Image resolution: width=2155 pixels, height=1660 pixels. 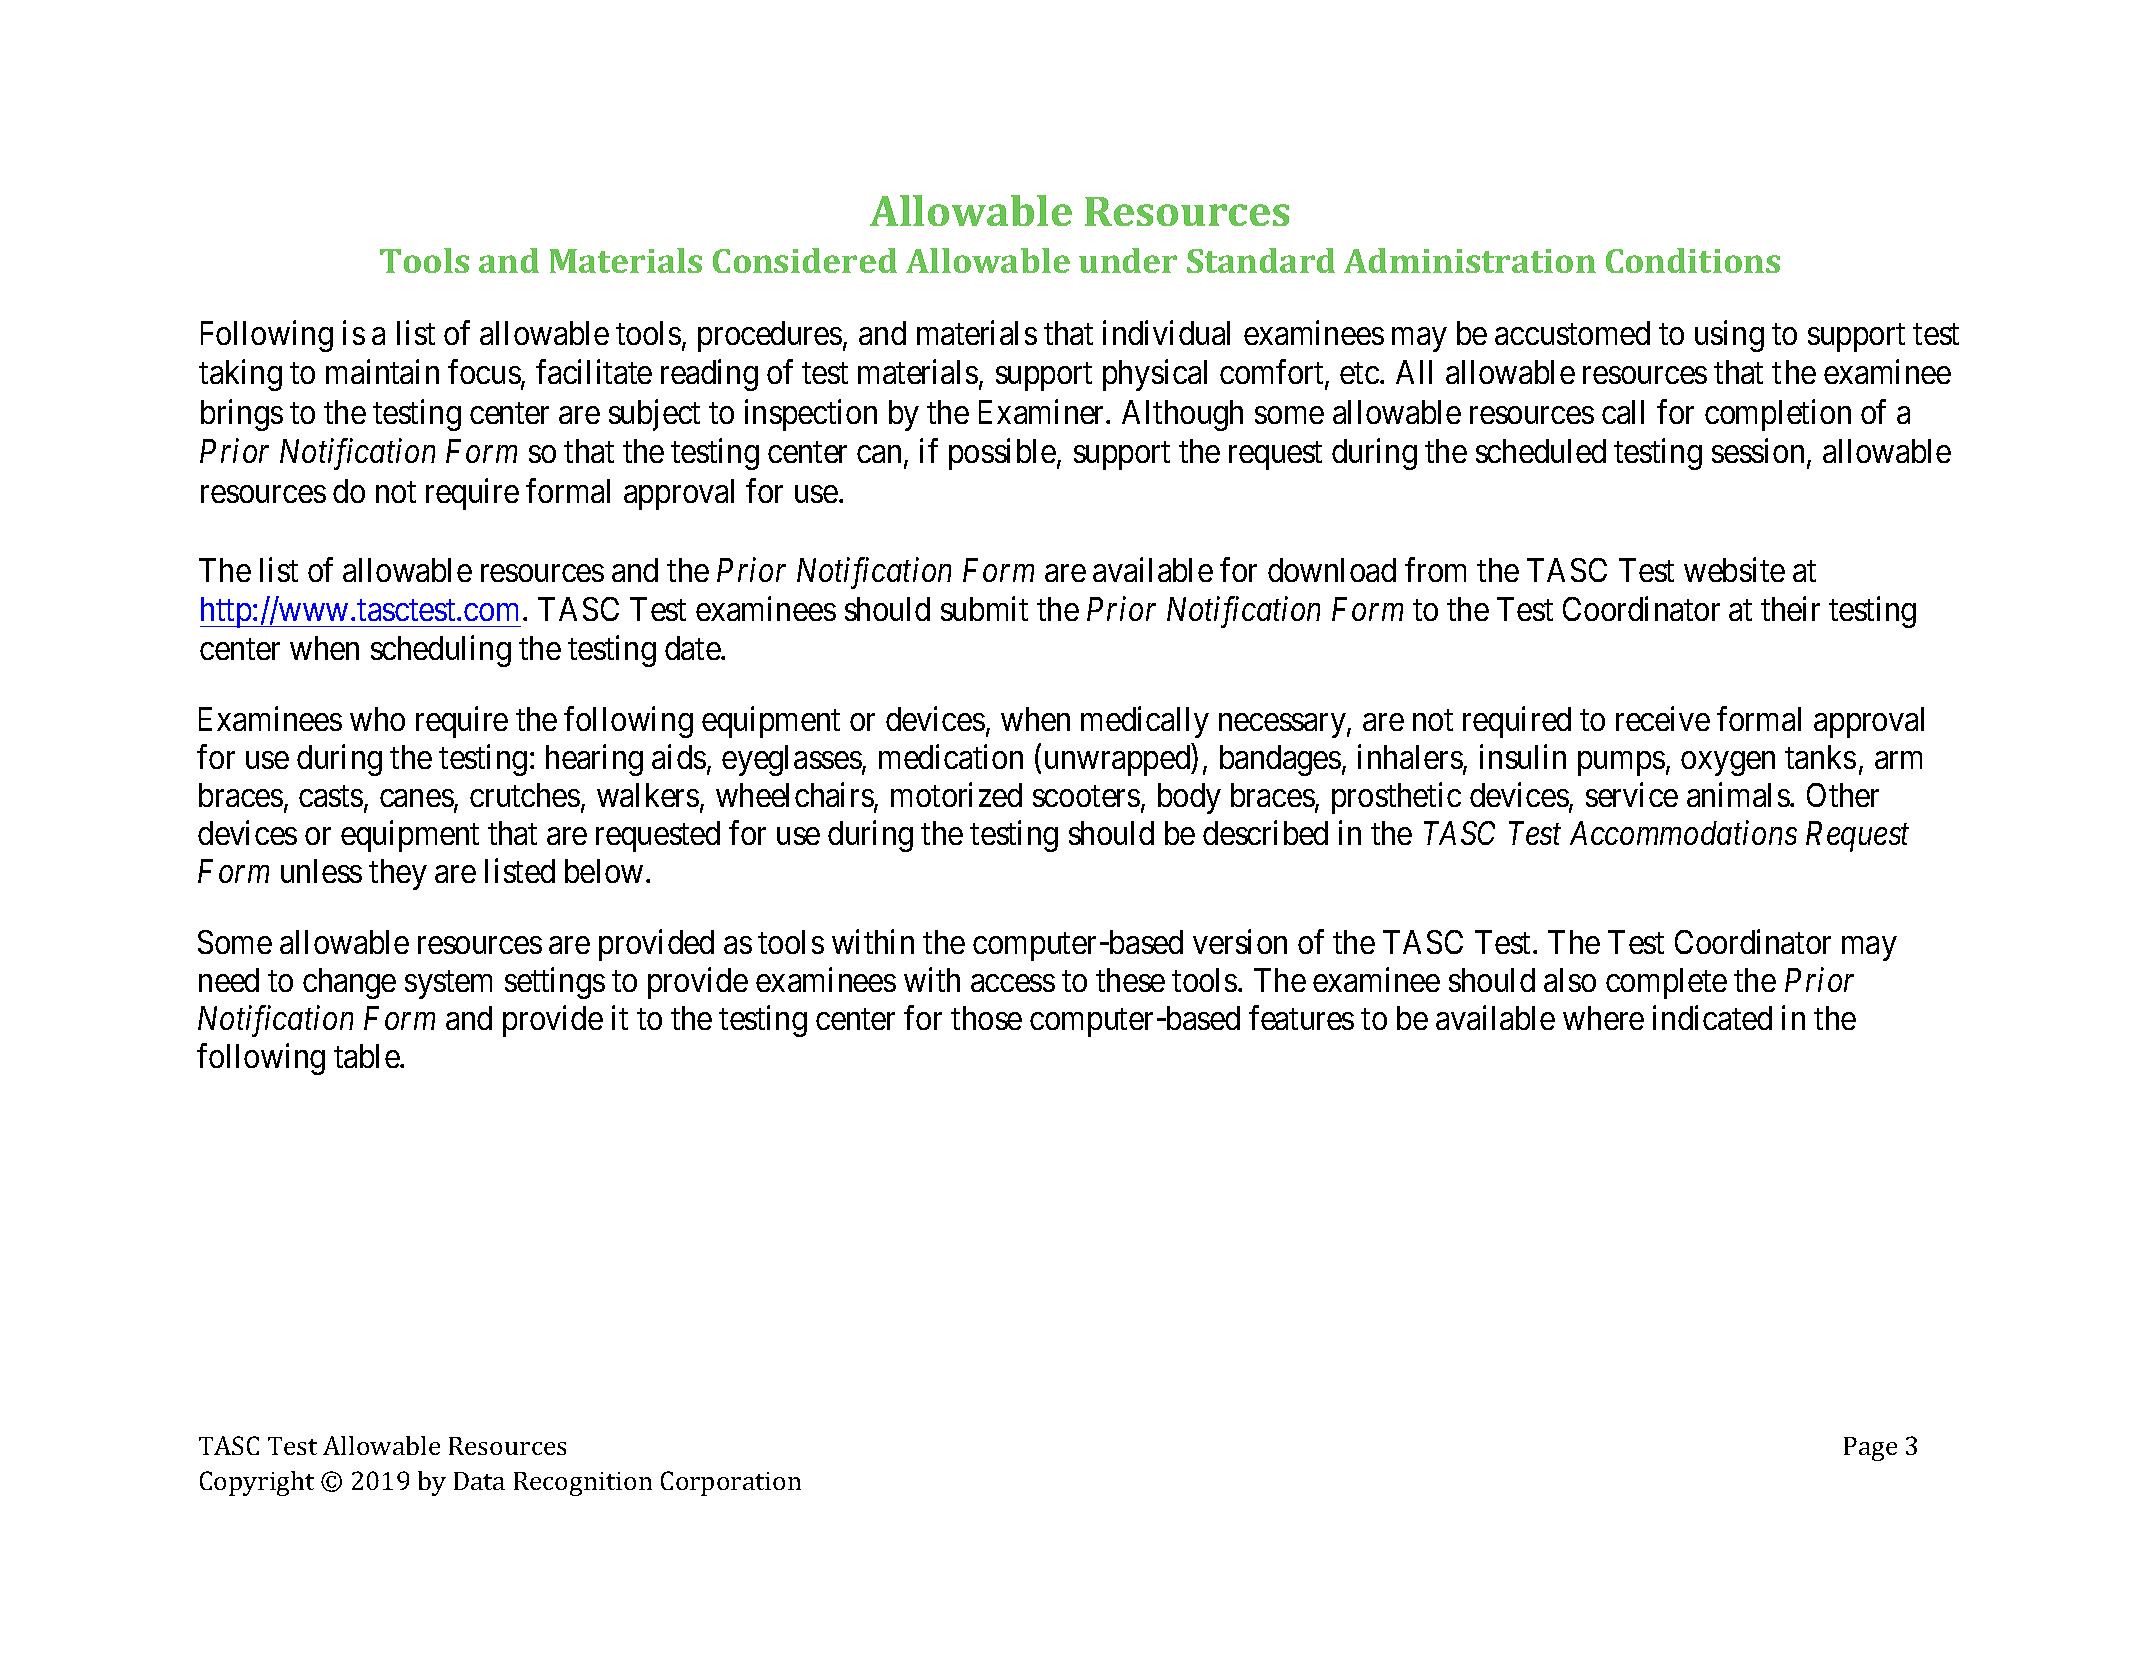 What do you see at coordinates (382, 372) in the screenshot?
I see `maintain` at bounding box center [382, 372].
